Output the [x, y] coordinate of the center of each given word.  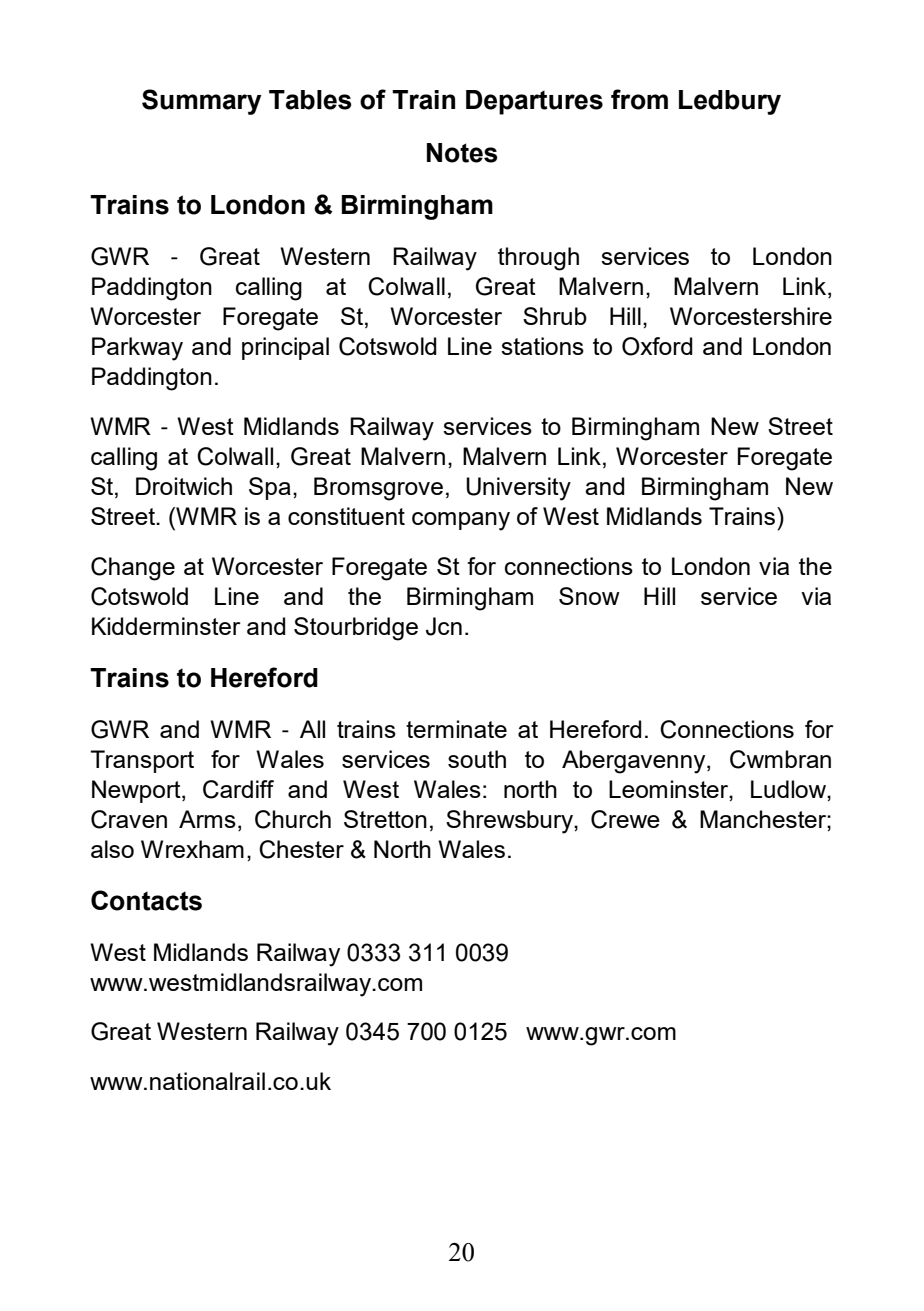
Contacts [146, 900]
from [639, 99]
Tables [310, 100]
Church [293, 819]
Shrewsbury [510, 822]
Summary [202, 102]
